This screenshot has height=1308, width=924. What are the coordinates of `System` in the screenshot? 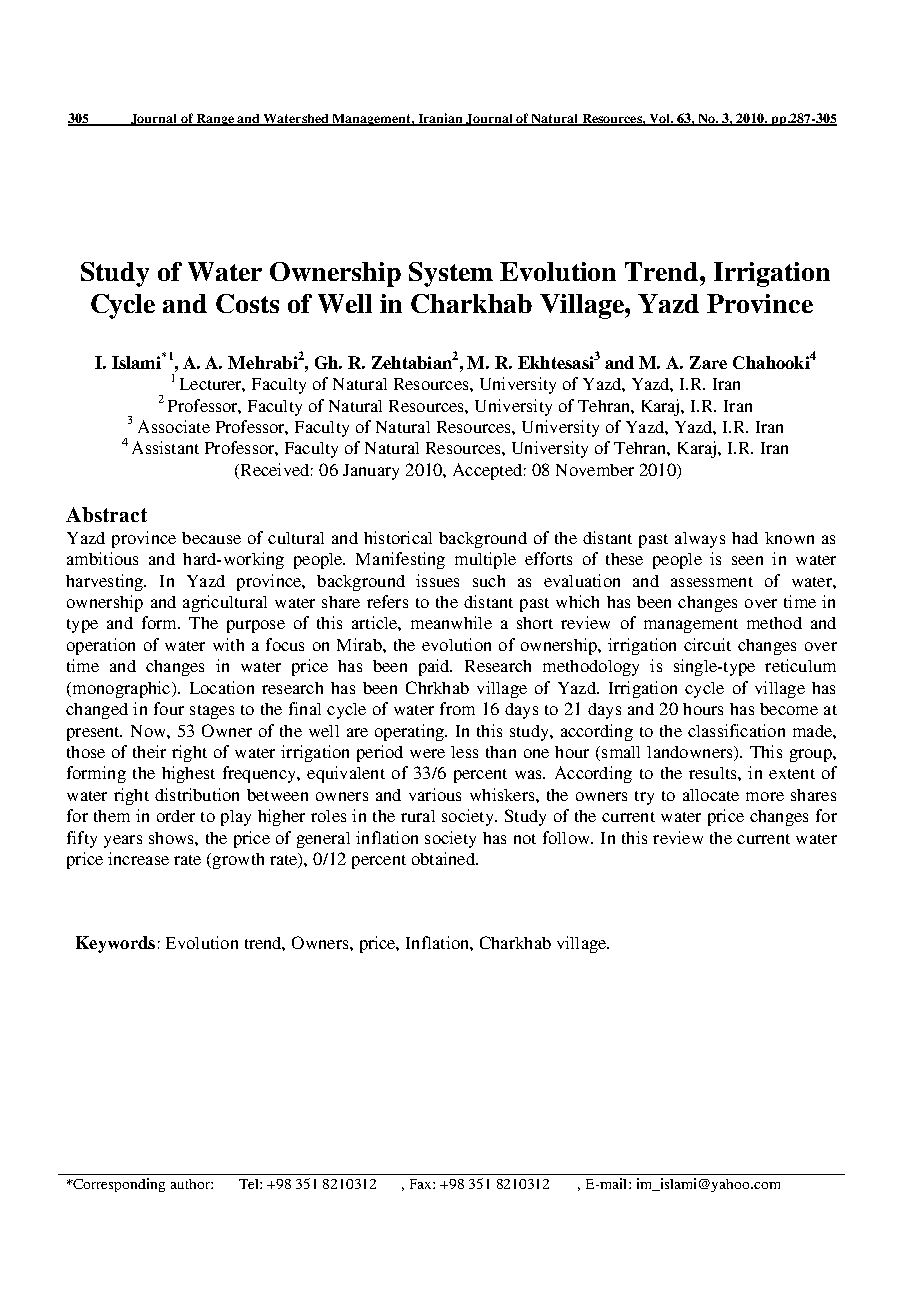 It's located at (451, 274).
